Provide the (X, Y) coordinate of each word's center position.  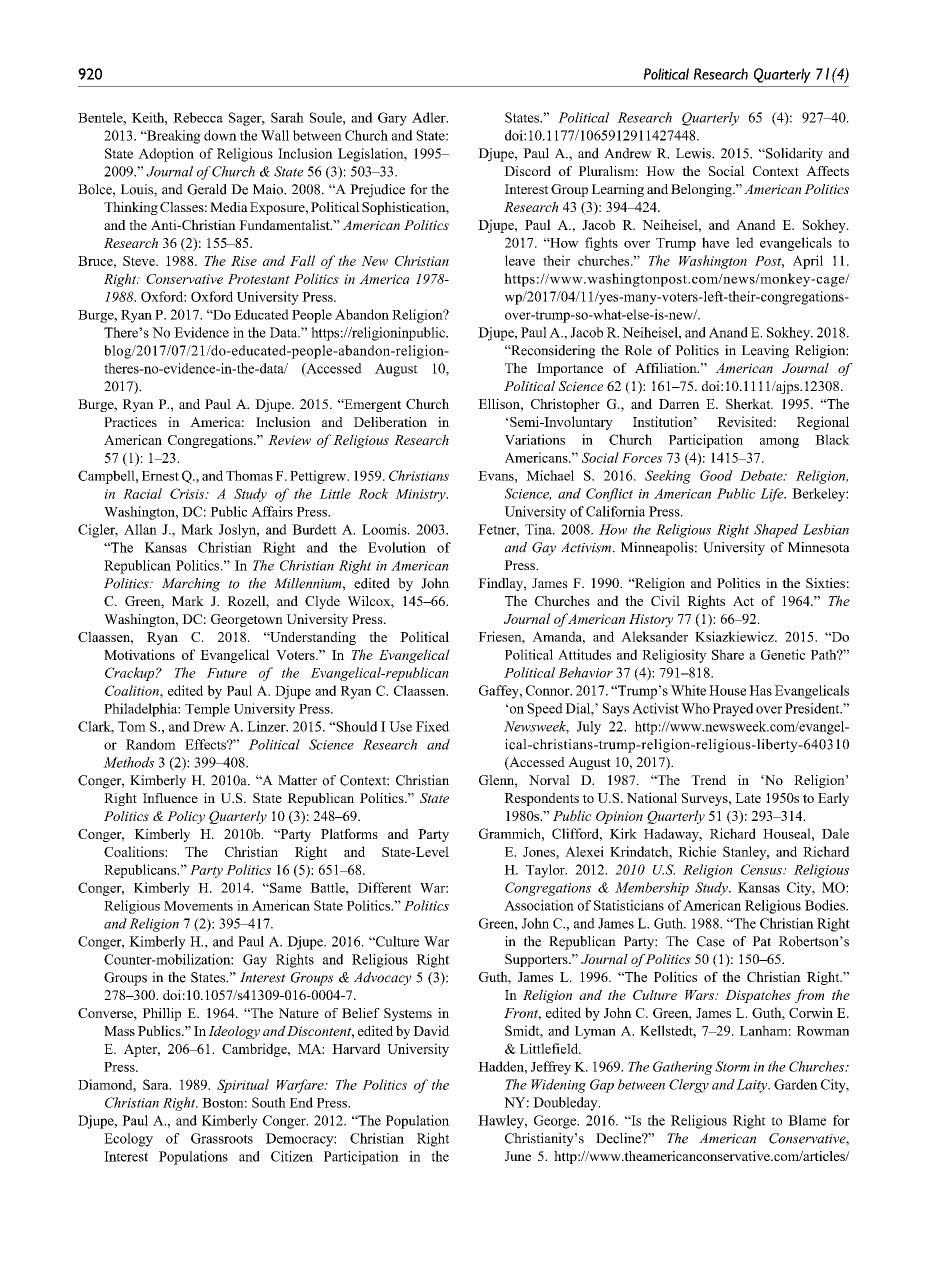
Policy (186, 817)
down (220, 135)
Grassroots (222, 1138)
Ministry (421, 495)
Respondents (541, 799)
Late (748, 798)
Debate (762, 475)
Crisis (188, 493)
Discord (527, 171)
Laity (753, 1086)
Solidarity (793, 155)
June (518, 1156)
